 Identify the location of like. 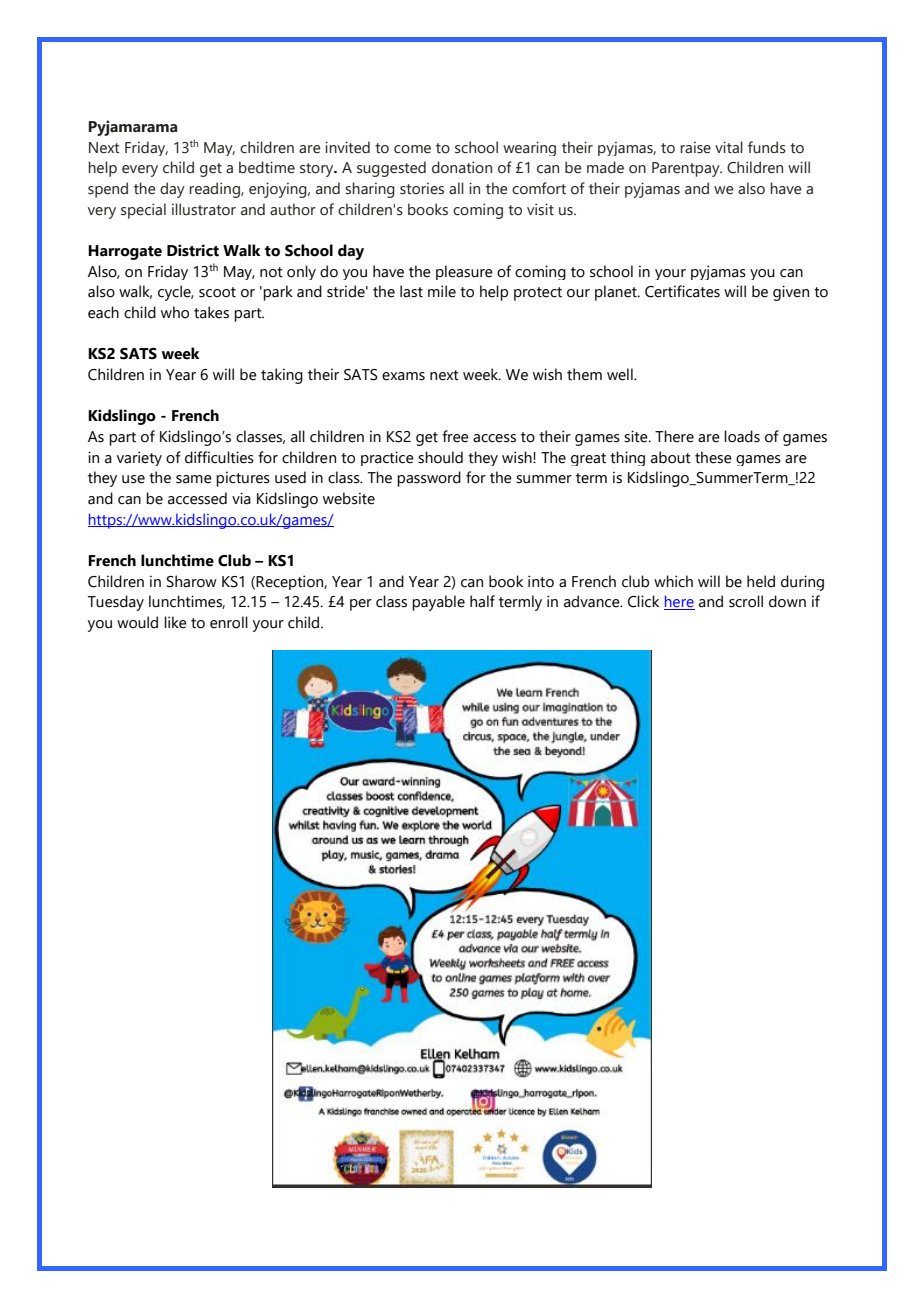
(175, 622).
